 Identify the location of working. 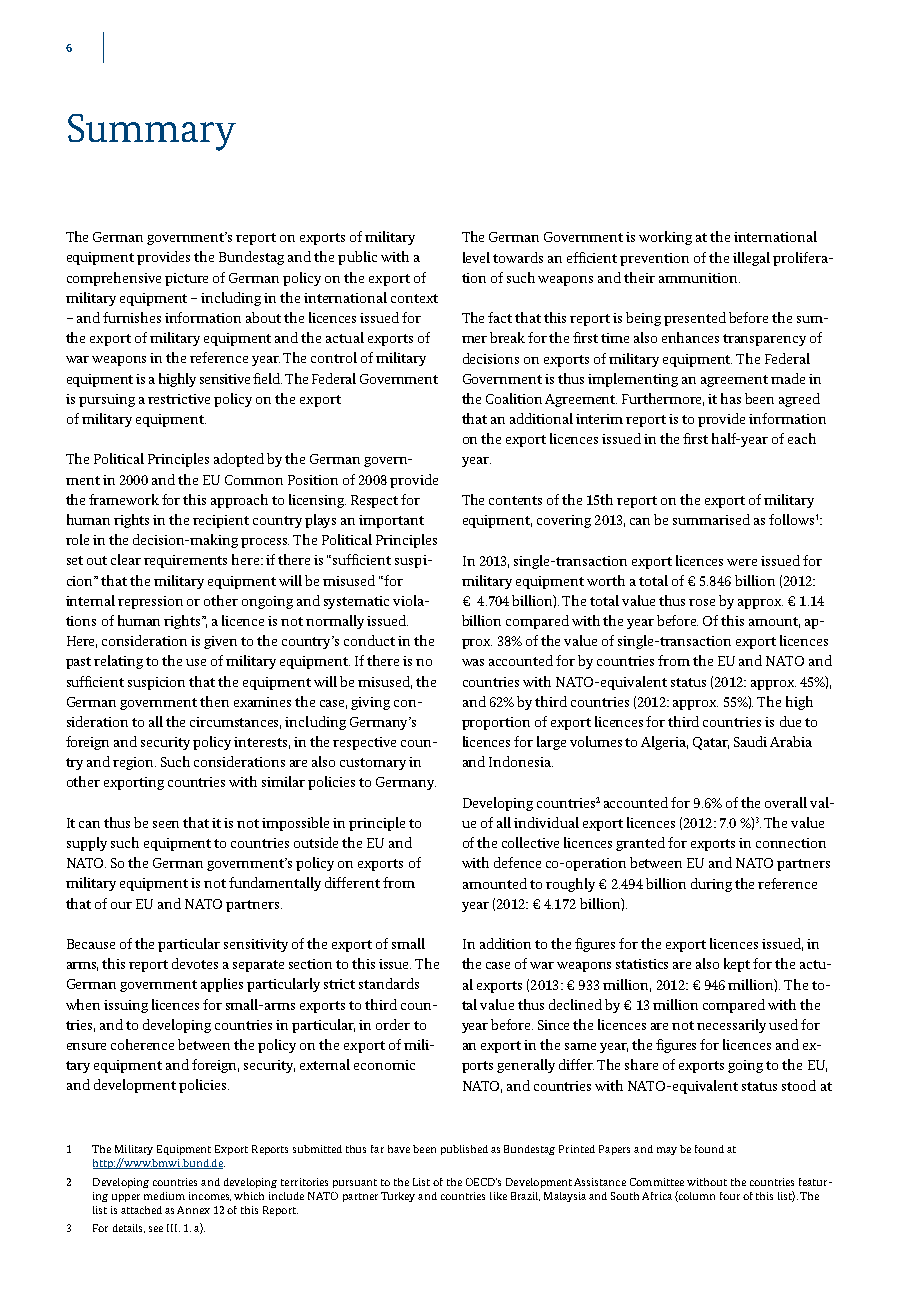
(665, 238).
